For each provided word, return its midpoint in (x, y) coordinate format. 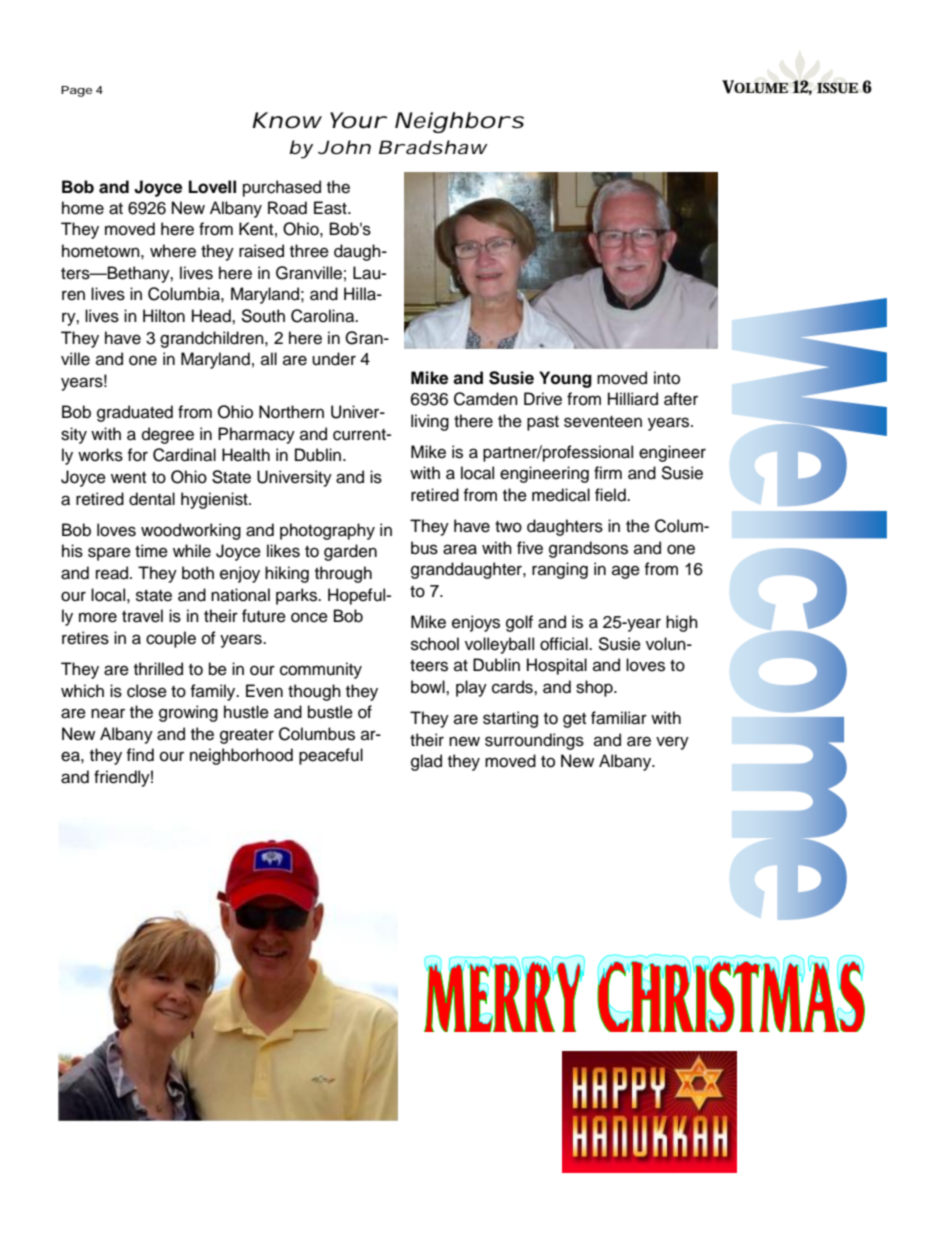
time (151, 551)
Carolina (324, 316)
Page (76, 91)
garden (350, 552)
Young (565, 379)
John (344, 147)
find (140, 755)
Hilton (164, 316)
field (611, 495)
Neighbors (459, 122)
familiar (619, 718)
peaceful (331, 756)
